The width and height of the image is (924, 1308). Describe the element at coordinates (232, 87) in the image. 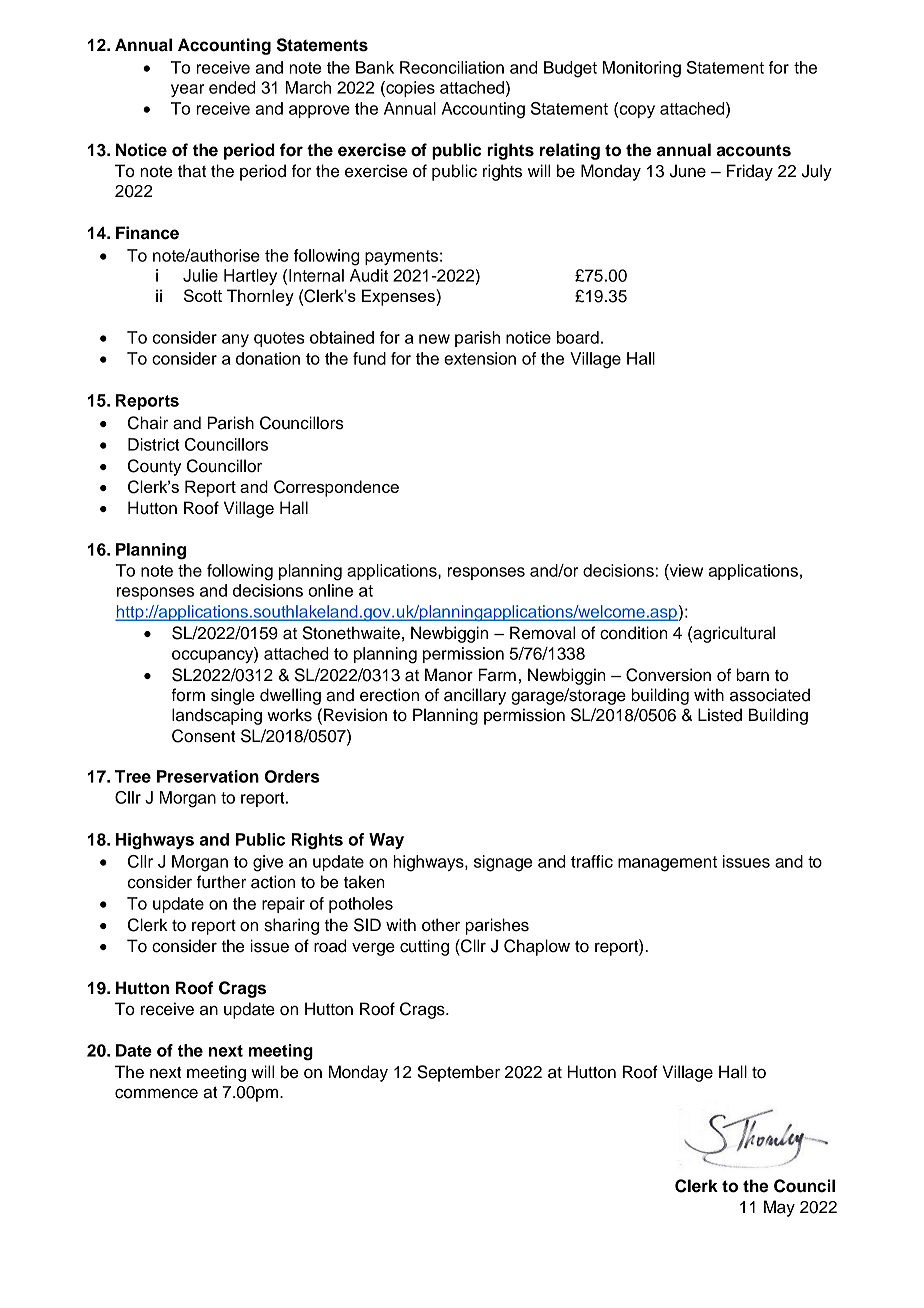

I see `ended` at that location.
